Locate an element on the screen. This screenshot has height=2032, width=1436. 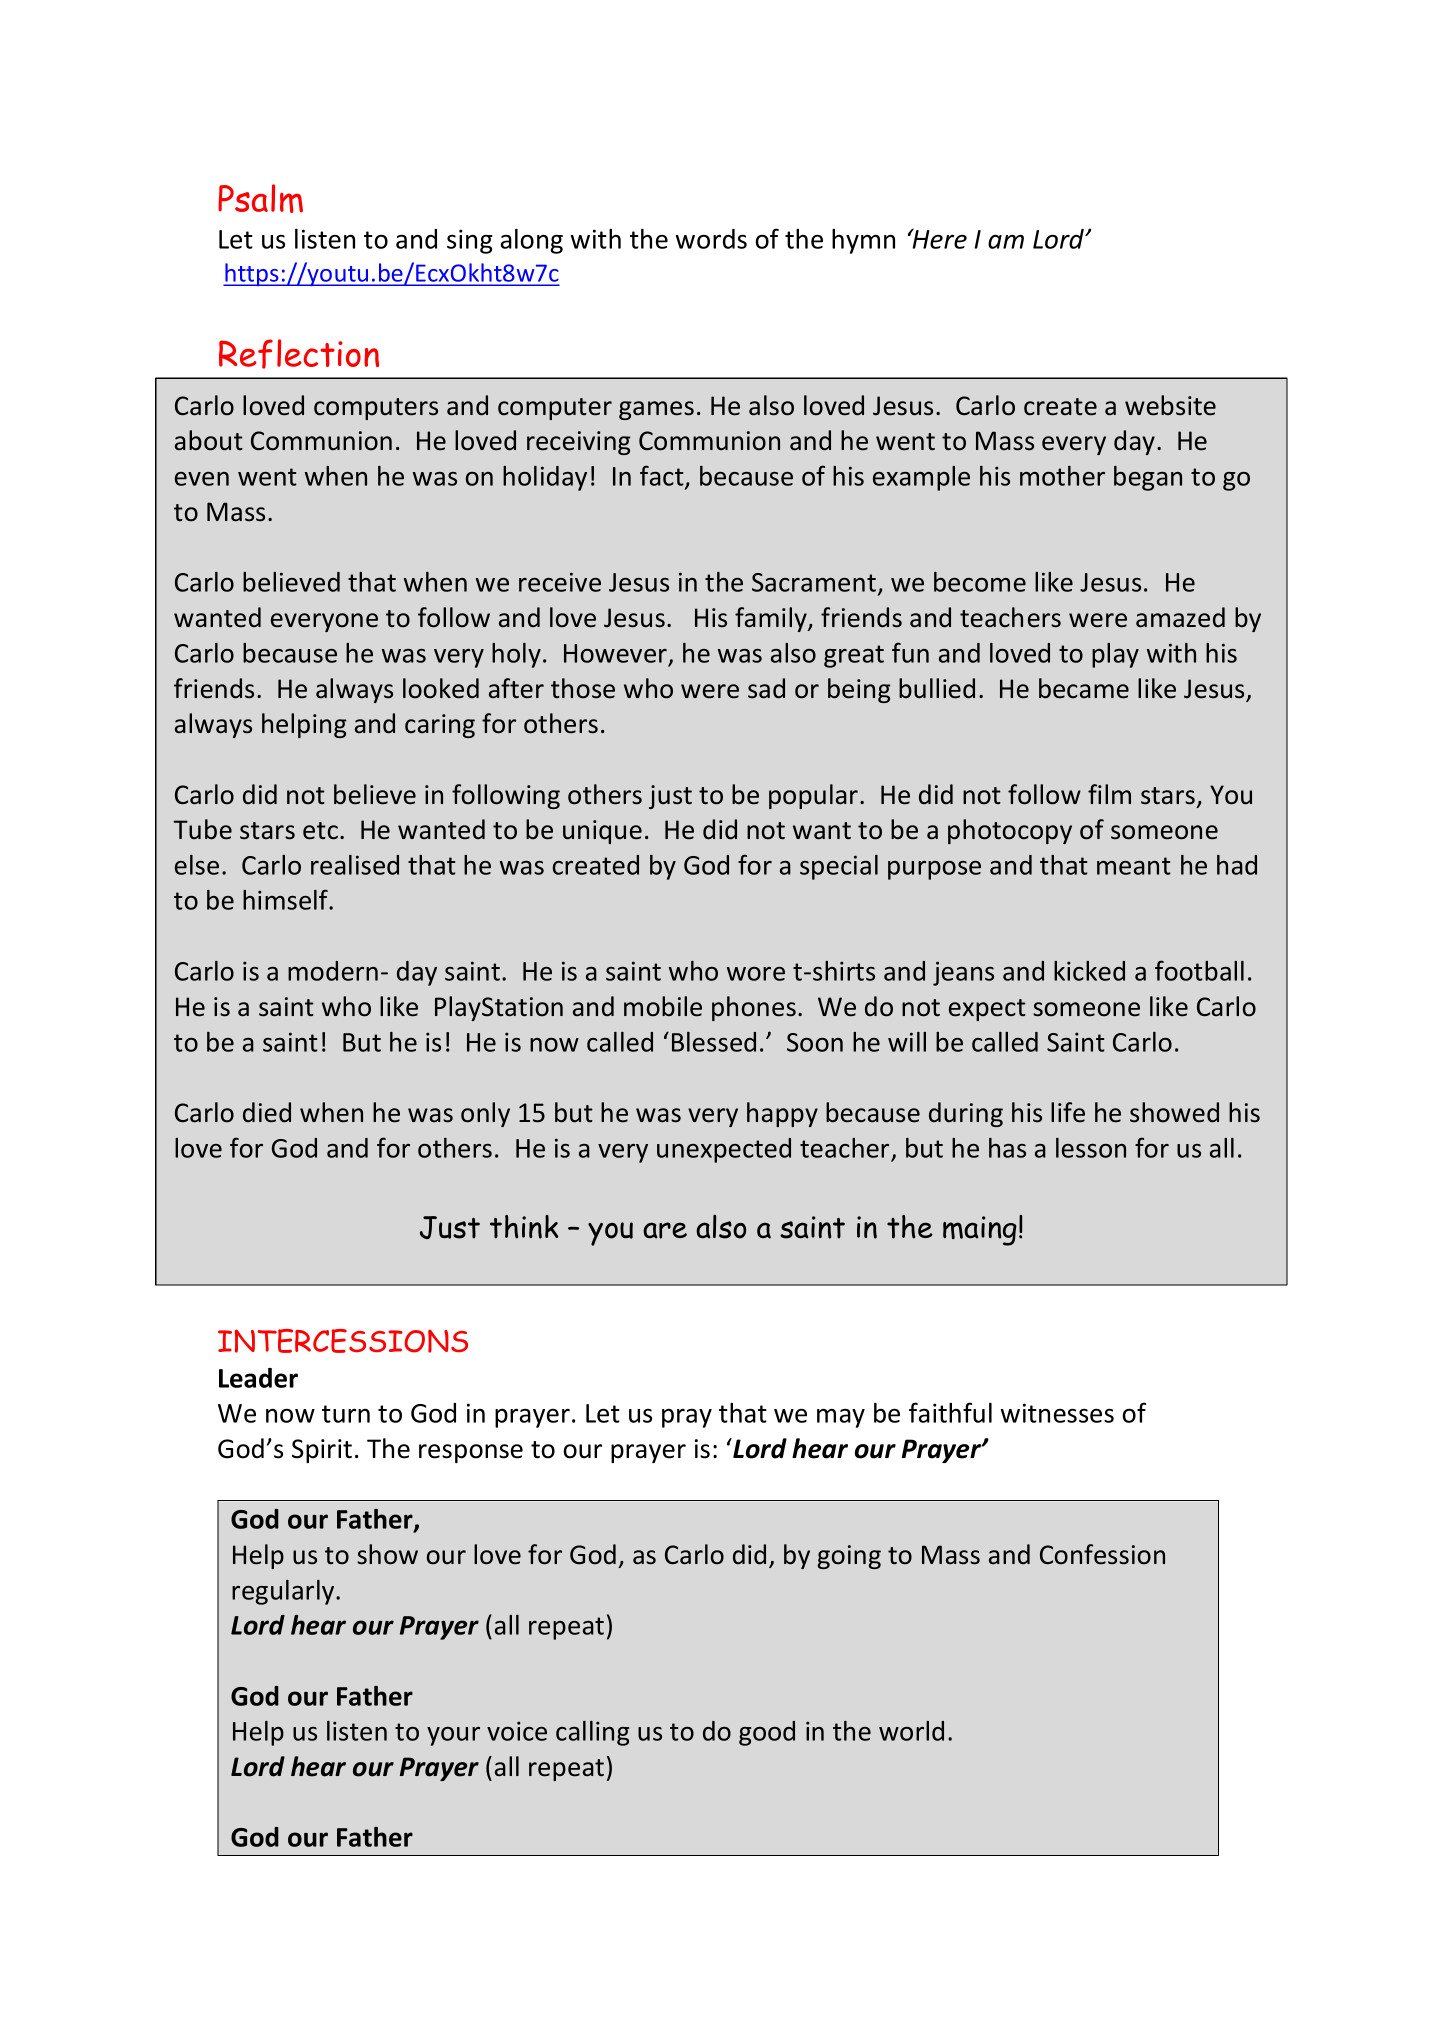
Confession is located at coordinates (1102, 1554).
